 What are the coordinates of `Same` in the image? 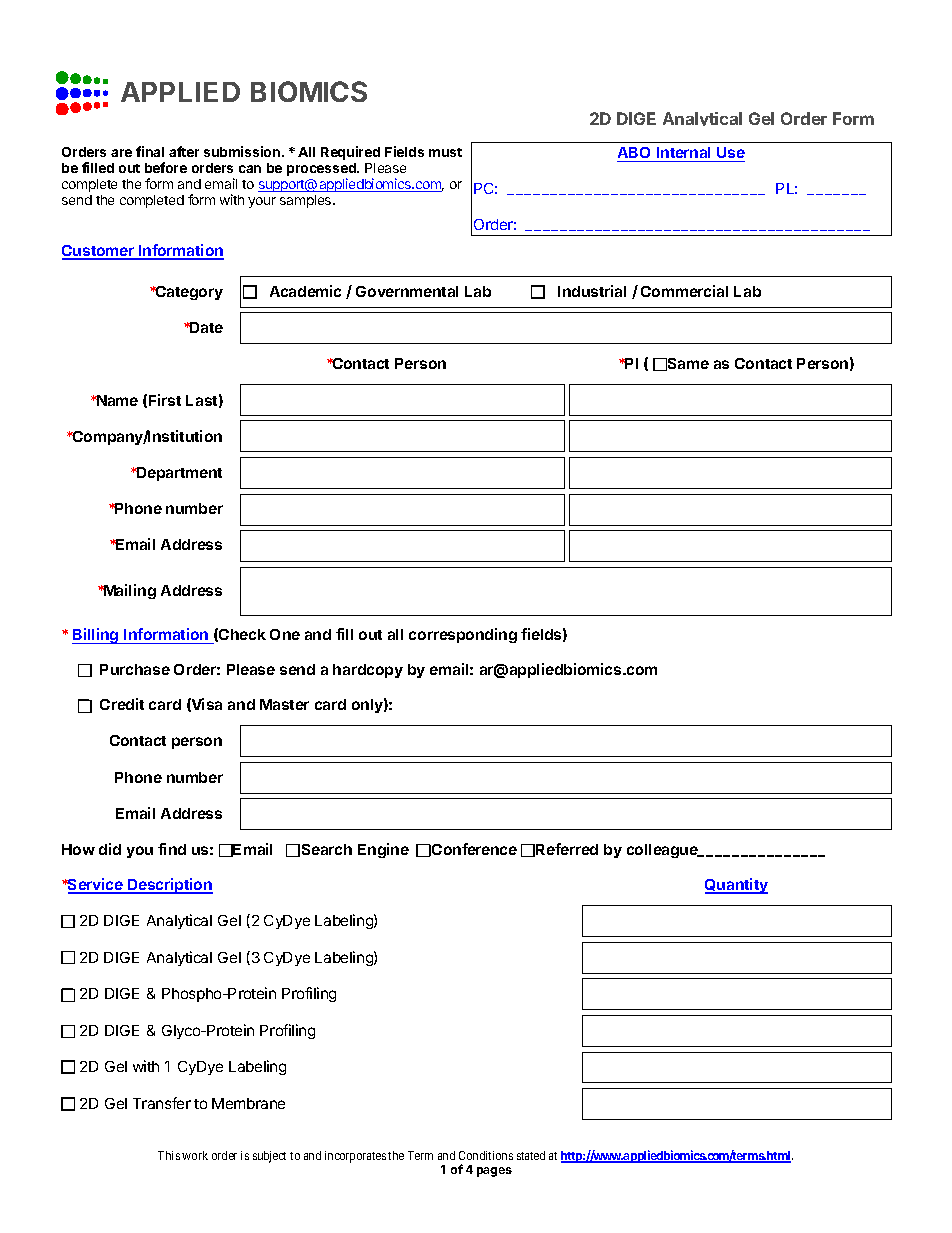 It's located at (687, 364).
